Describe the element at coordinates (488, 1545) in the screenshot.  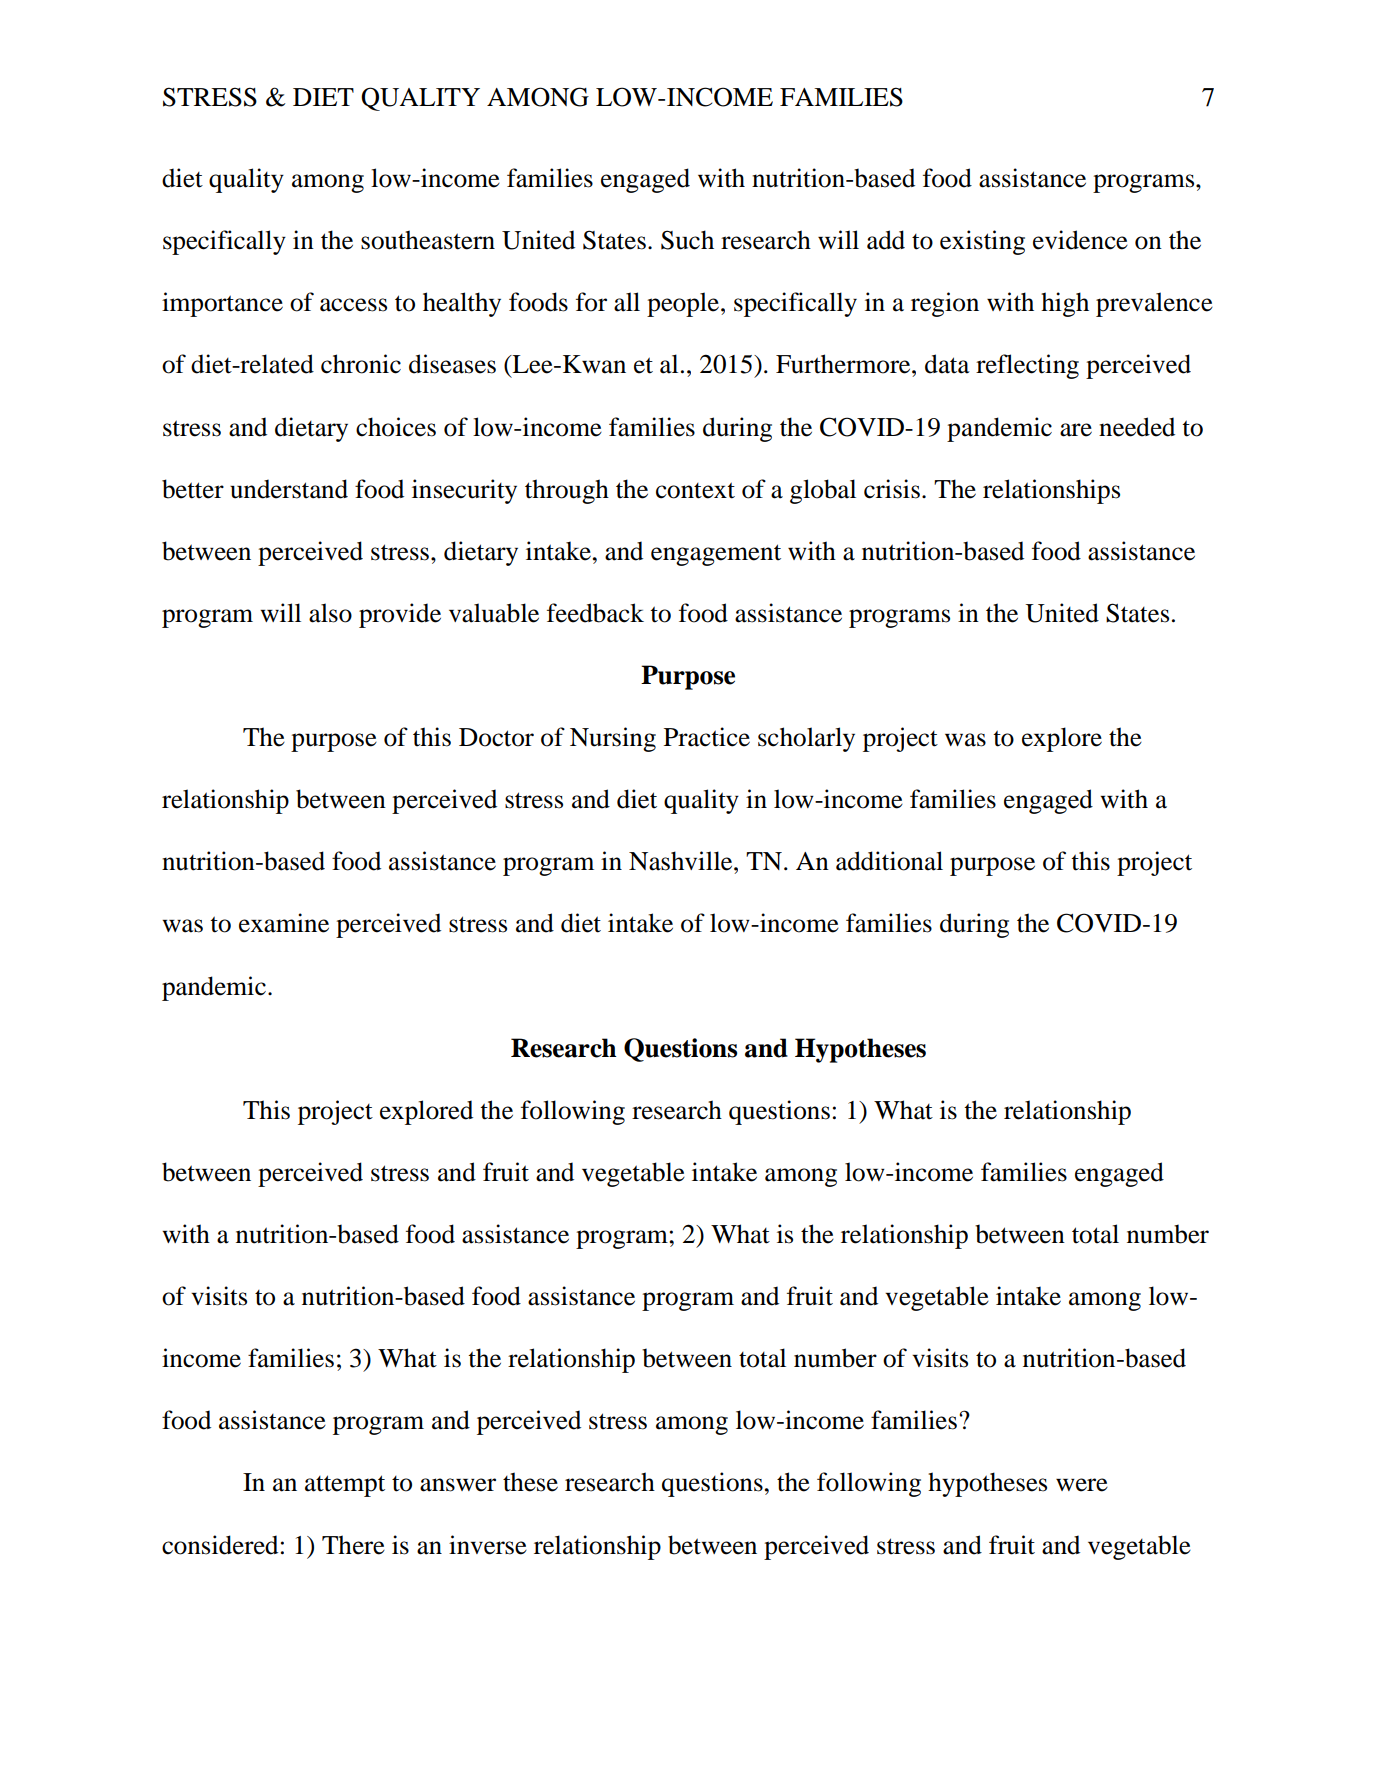
I see `inverse` at that location.
